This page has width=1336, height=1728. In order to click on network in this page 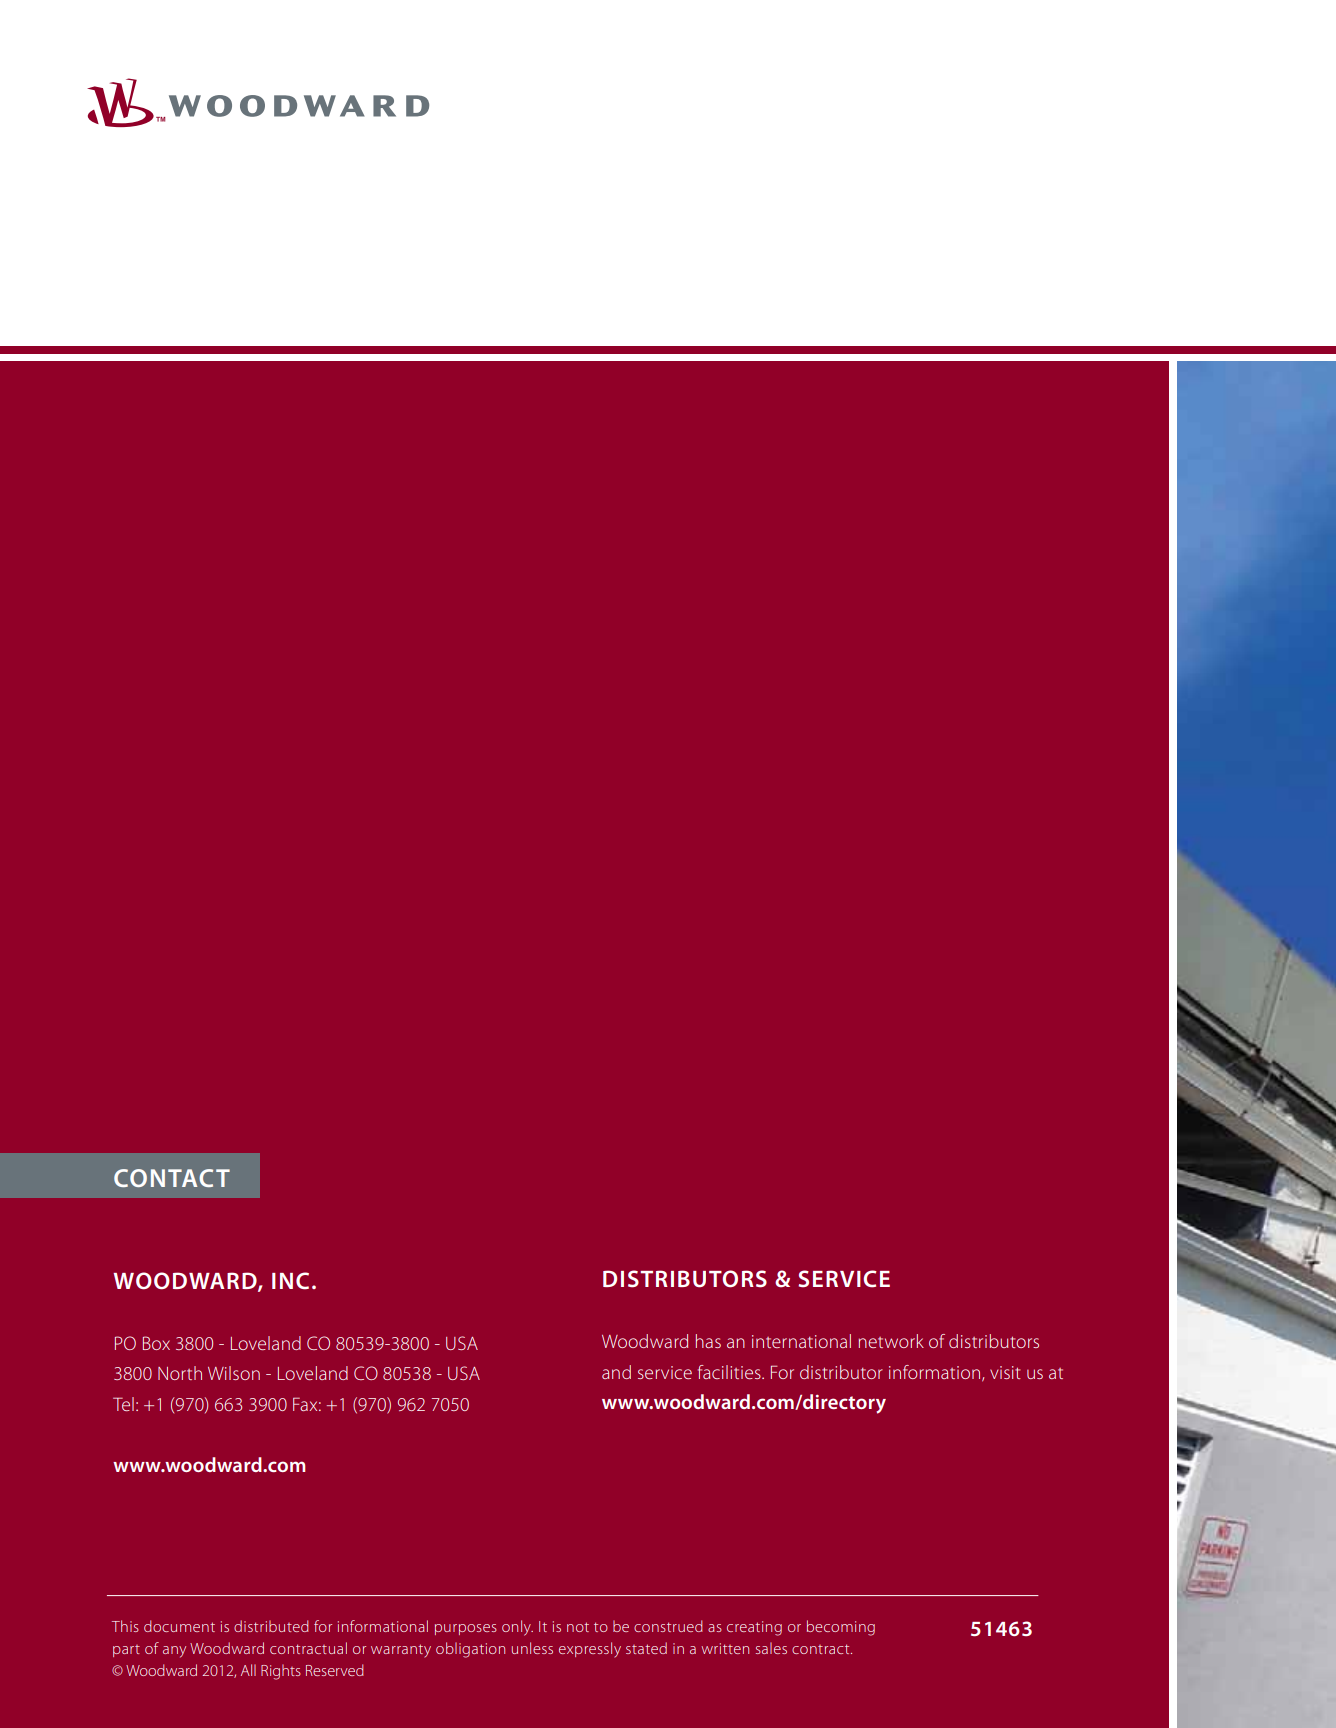, I will do `click(891, 1341)`.
